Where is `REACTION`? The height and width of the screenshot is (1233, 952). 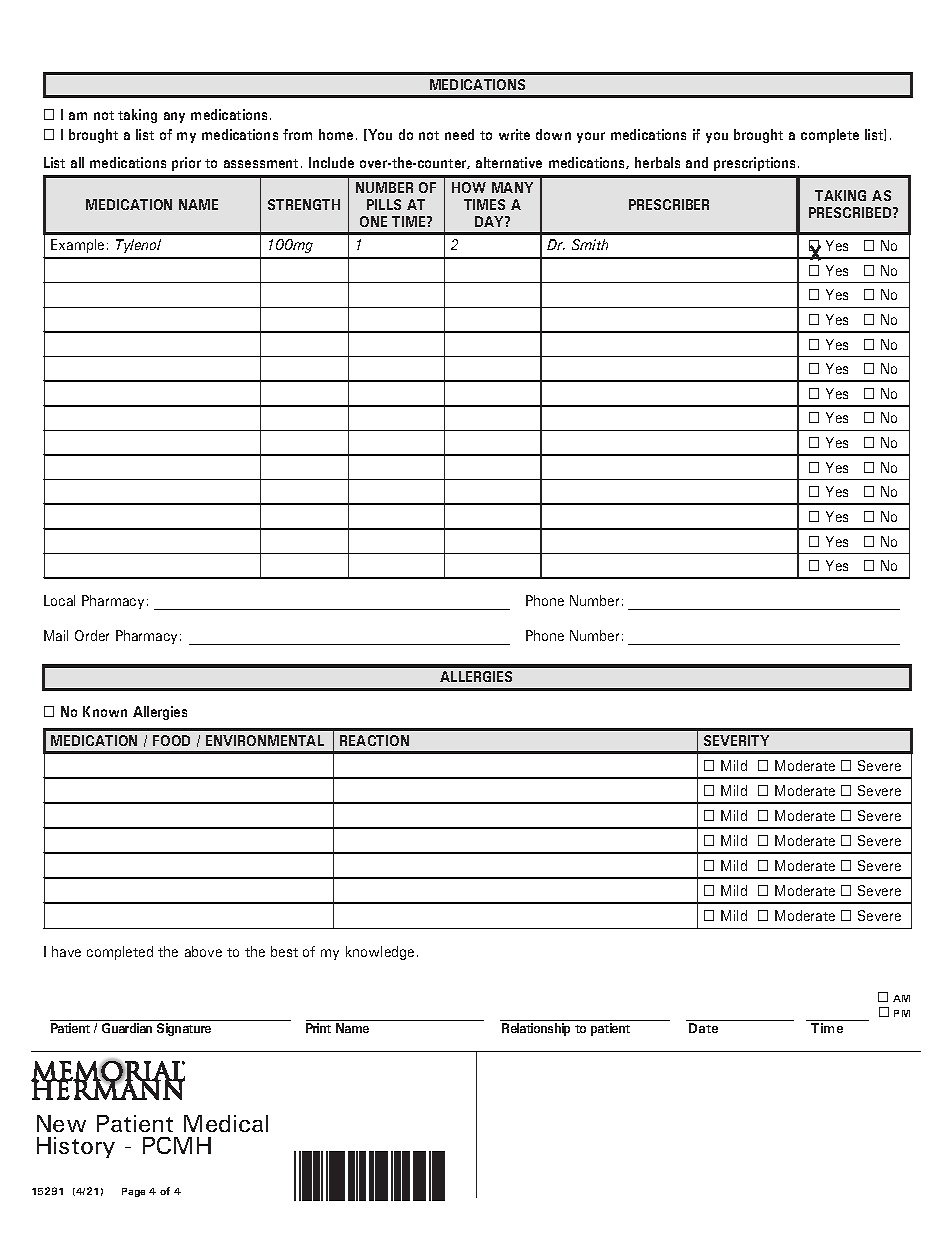
REACTION is located at coordinates (374, 740).
